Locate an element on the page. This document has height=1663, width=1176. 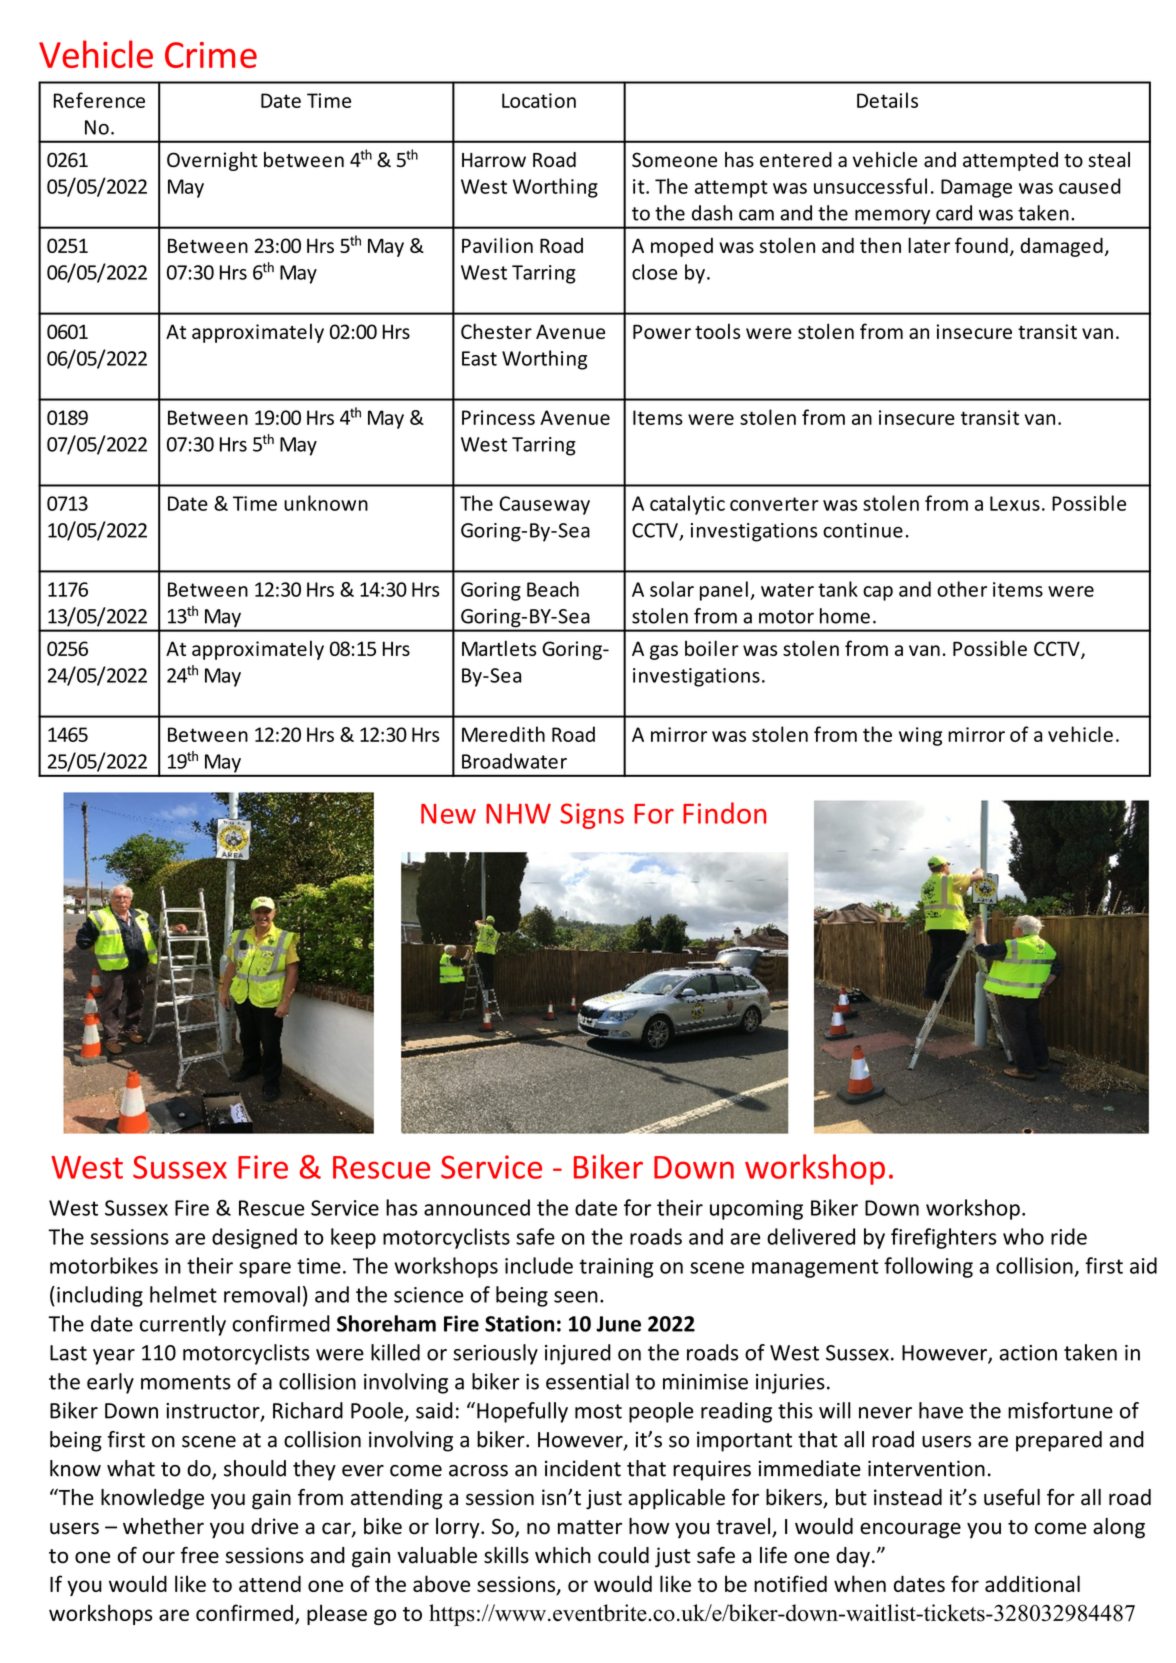
Details is located at coordinates (887, 100).
